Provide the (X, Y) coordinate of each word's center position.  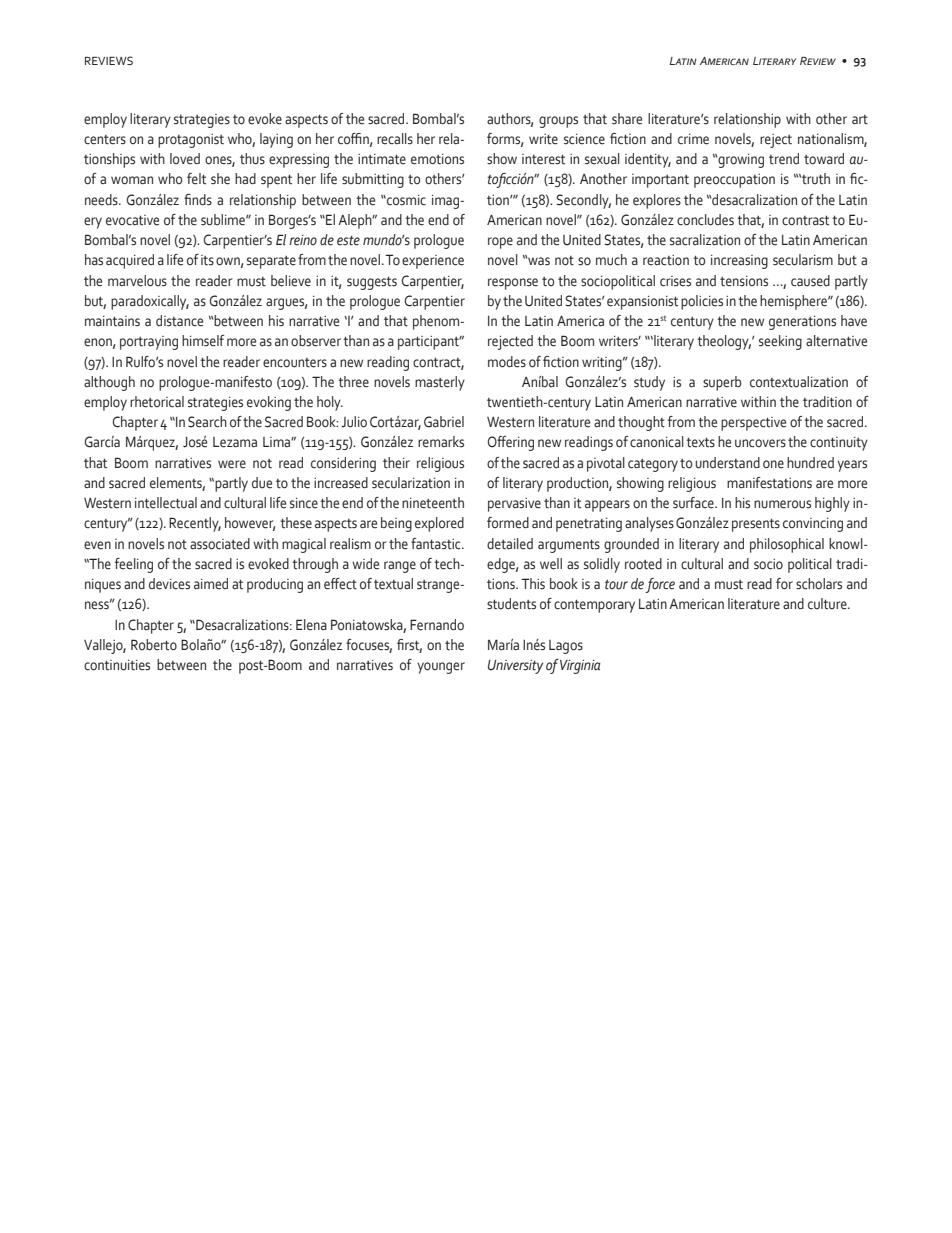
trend (784, 159)
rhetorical (157, 402)
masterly (440, 383)
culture (828, 604)
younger (441, 668)
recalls (395, 139)
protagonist (191, 141)
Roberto (154, 645)
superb (722, 383)
